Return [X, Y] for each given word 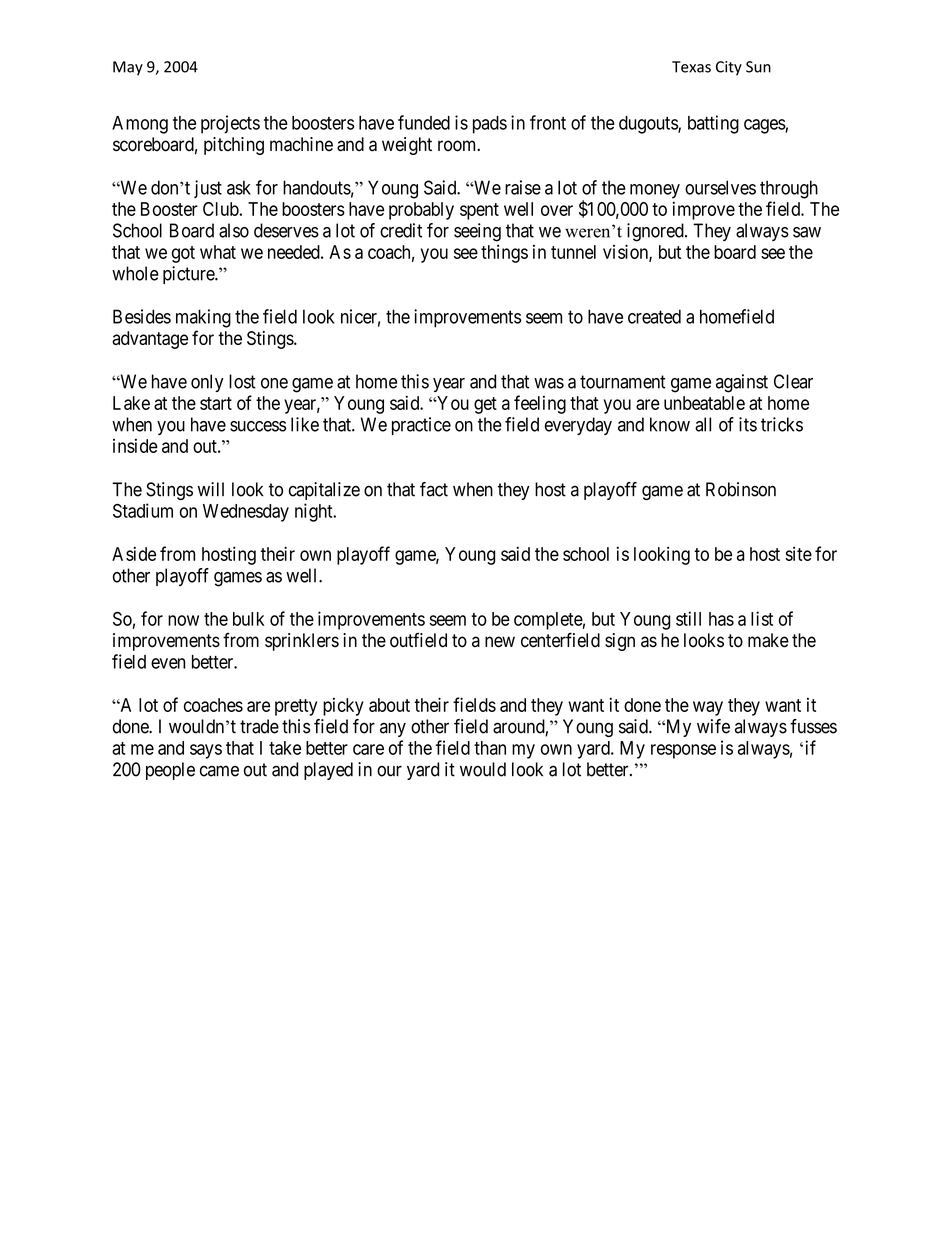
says [206, 751]
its [748, 424]
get [485, 405]
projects [230, 124]
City [729, 68]
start [216, 403]
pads [490, 125]
